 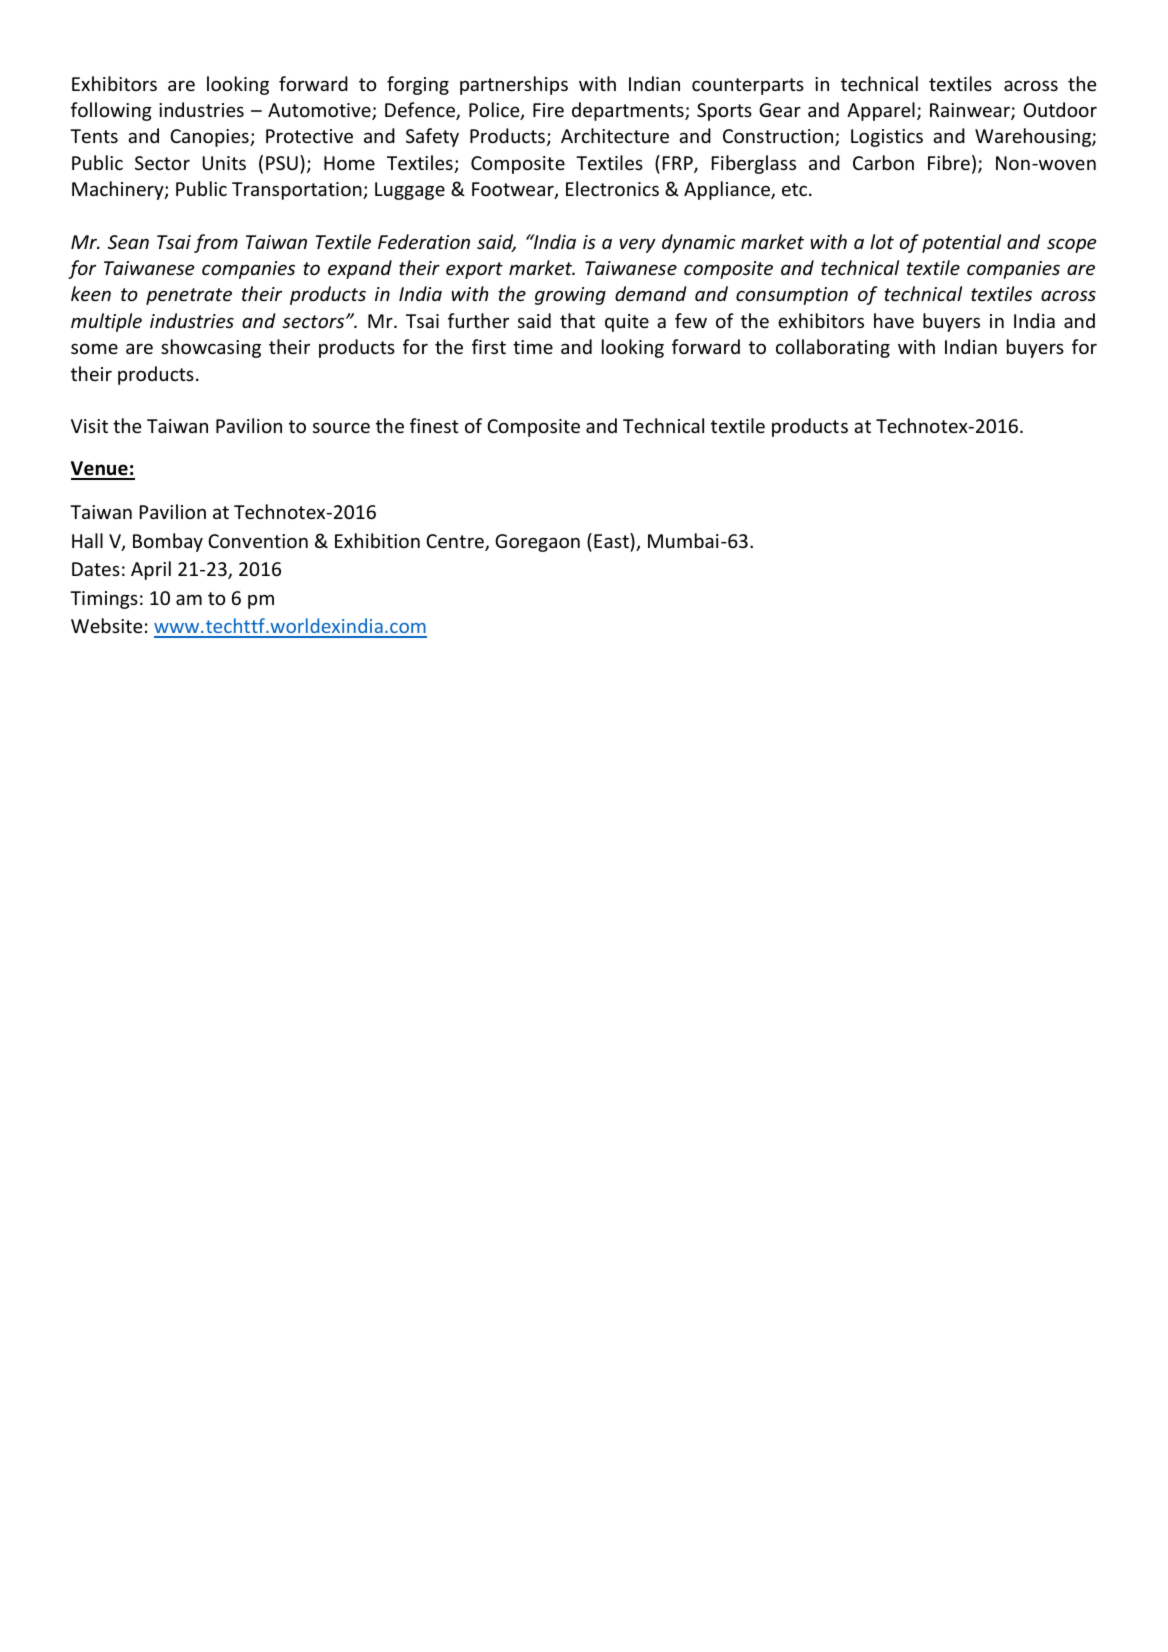 What do you see at coordinates (570, 296) in the screenshot?
I see `growing` at bounding box center [570, 296].
